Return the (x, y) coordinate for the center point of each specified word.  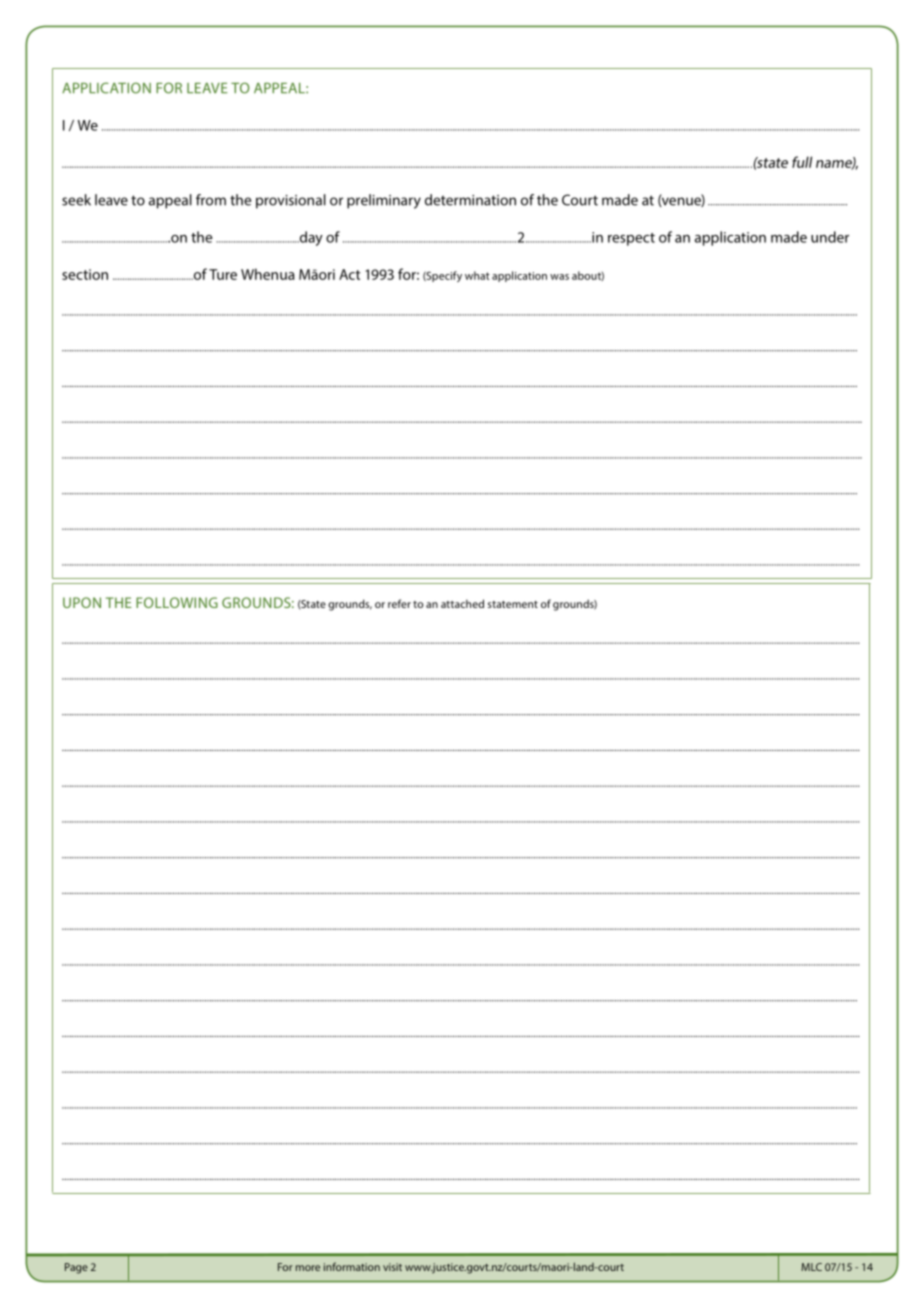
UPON (82, 602)
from (211, 200)
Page (76, 1268)
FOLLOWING (177, 602)
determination (470, 200)
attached (462, 603)
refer (399, 603)
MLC (811, 1267)
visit (392, 1267)
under (830, 237)
